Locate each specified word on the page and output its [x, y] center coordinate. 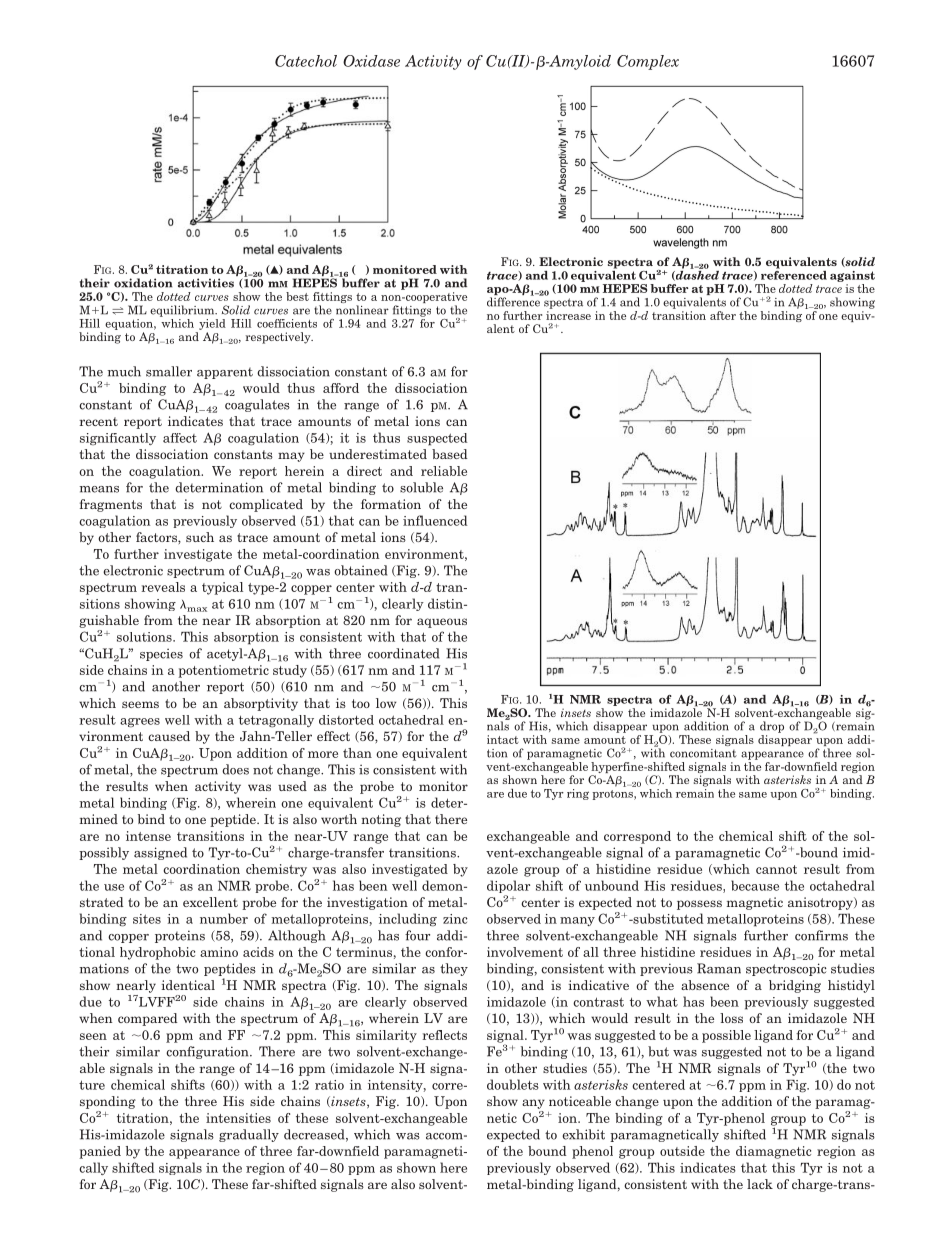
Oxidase [371, 61]
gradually [249, 1135]
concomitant [703, 753]
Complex [648, 62]
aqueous [442, 623]
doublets [513, 1084]
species [161, 654]
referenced [794, 274]
